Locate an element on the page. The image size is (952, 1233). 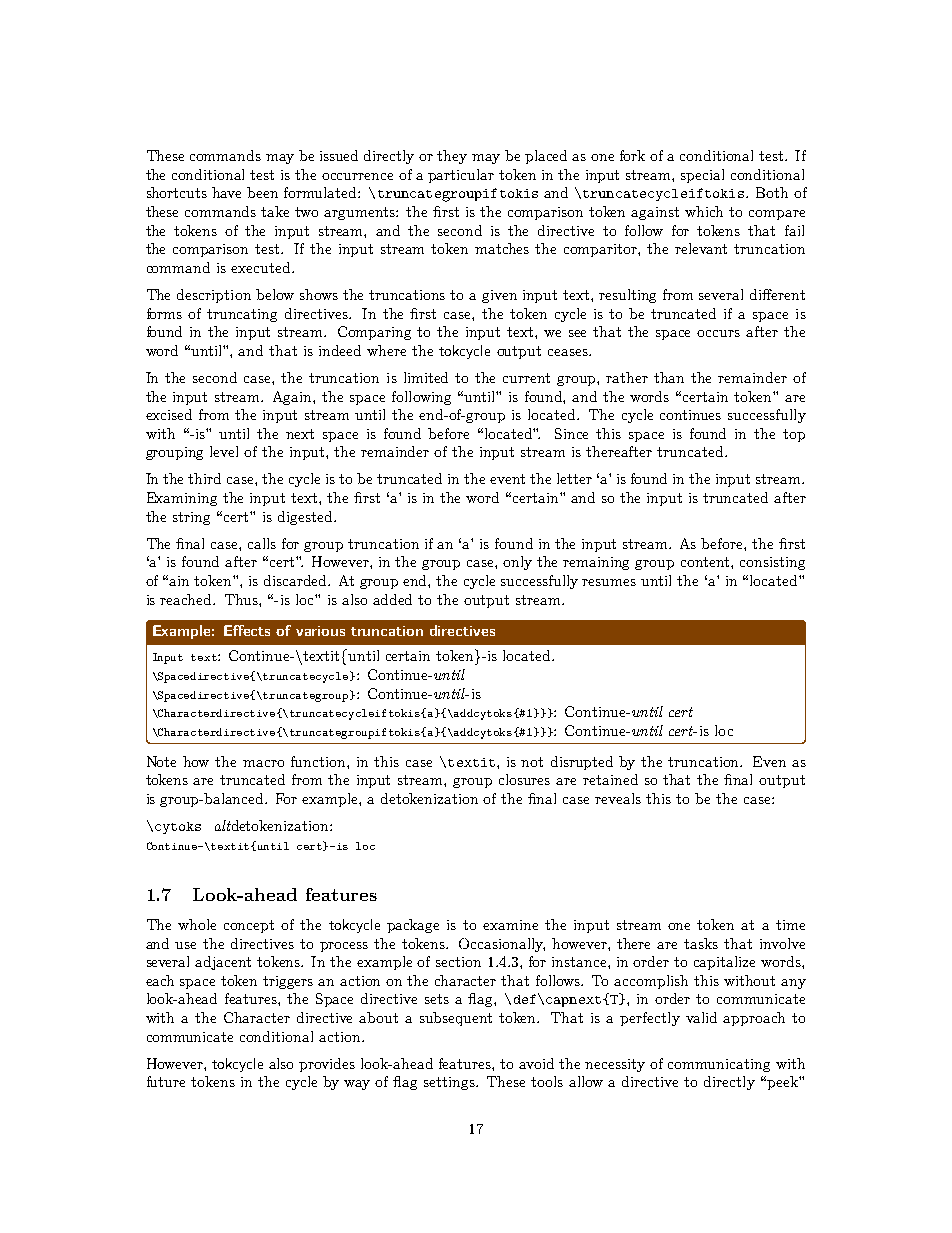
settings is located at coordinates (450, 1083).
